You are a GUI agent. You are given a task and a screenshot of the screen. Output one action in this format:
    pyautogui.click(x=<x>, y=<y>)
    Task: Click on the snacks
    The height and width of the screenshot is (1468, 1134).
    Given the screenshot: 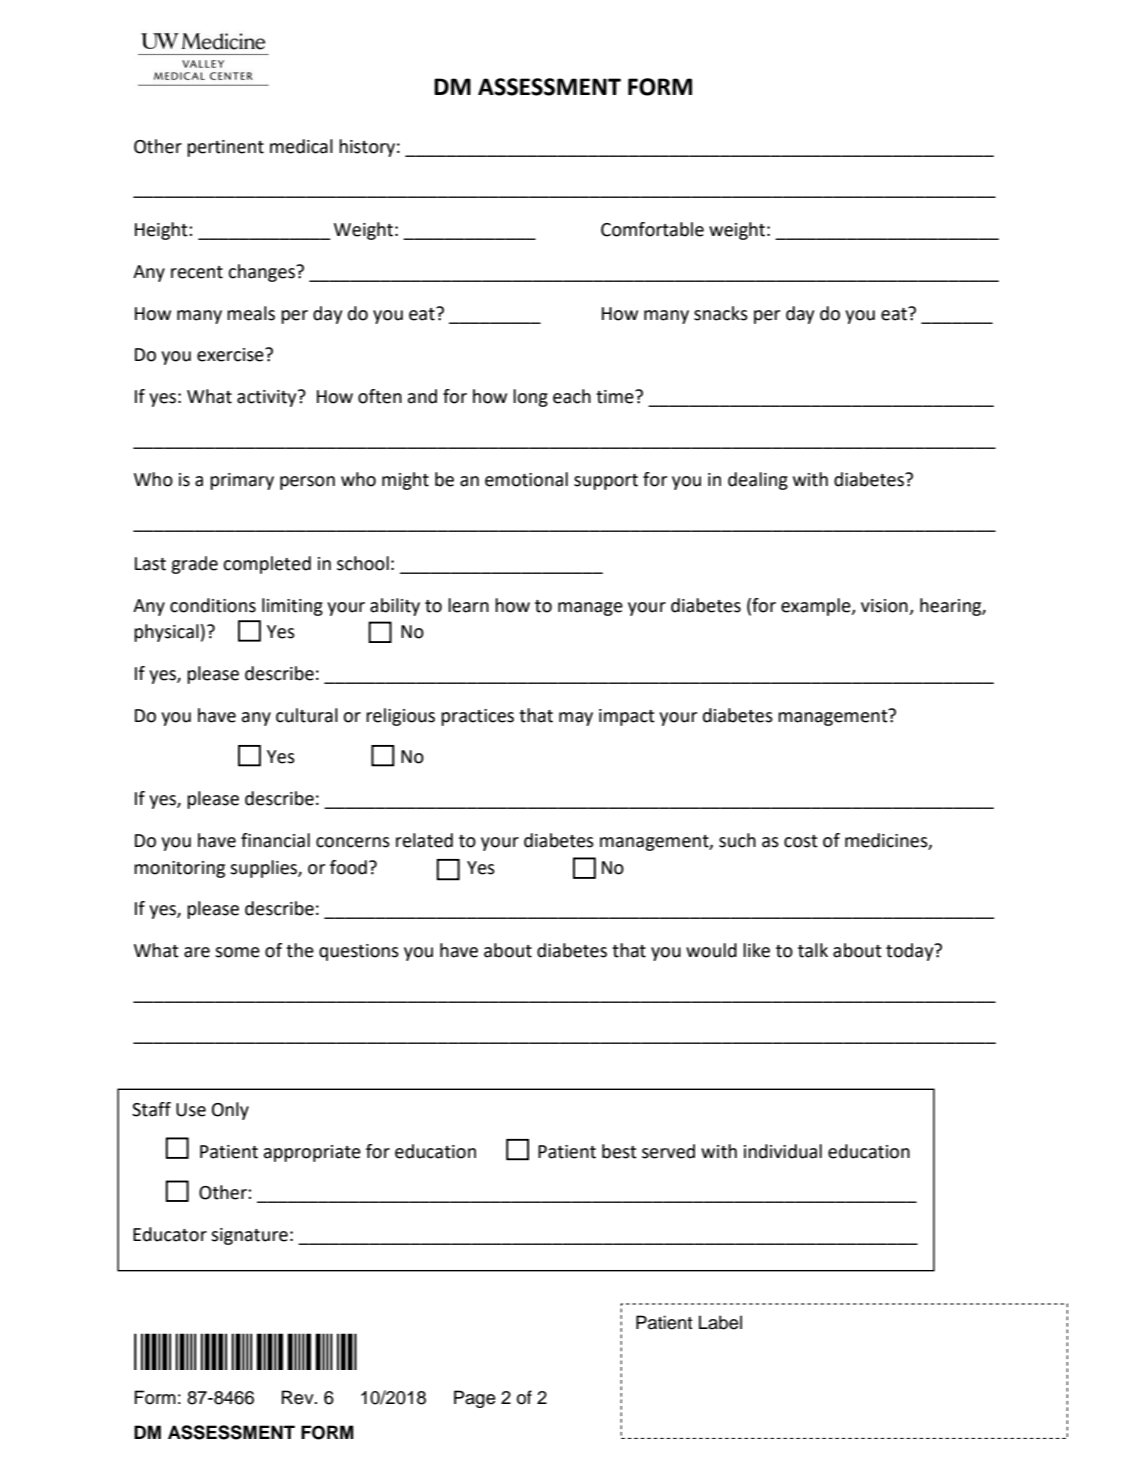 What is the action you would take?
    pyautogui.click(x=721, y=313)
